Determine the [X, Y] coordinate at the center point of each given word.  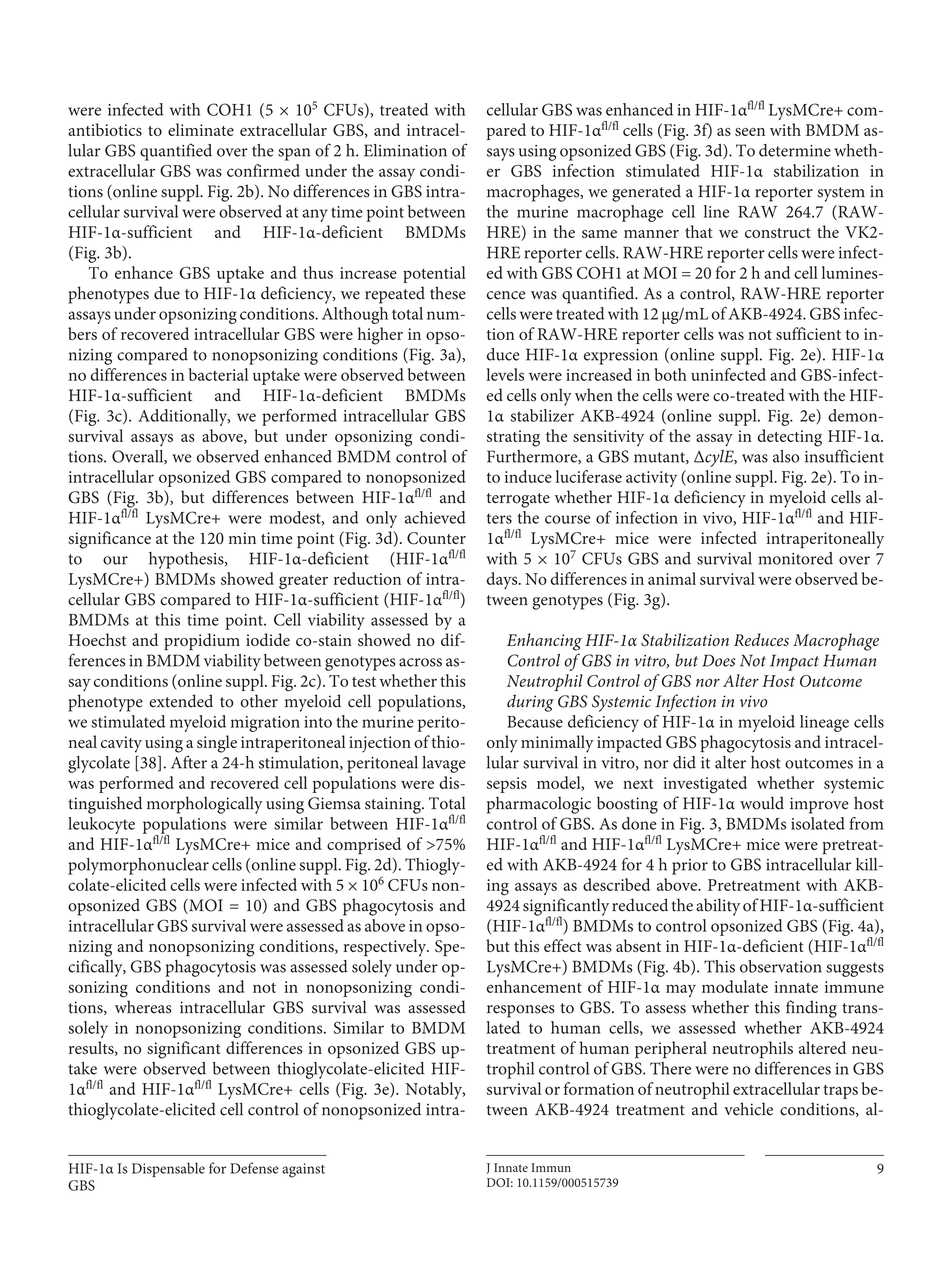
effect [563, 945]
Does [719, 660]
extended [181, 701]
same [599, 234]
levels [505, 374]
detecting [790, 438]
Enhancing [544, 642]
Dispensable [168, 1169]
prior [690, 867]
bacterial [218, 374]
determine [795, 150]
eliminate [201, 129]
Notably [435, 1090]
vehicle [748, 1109]
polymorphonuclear [138, 866]
